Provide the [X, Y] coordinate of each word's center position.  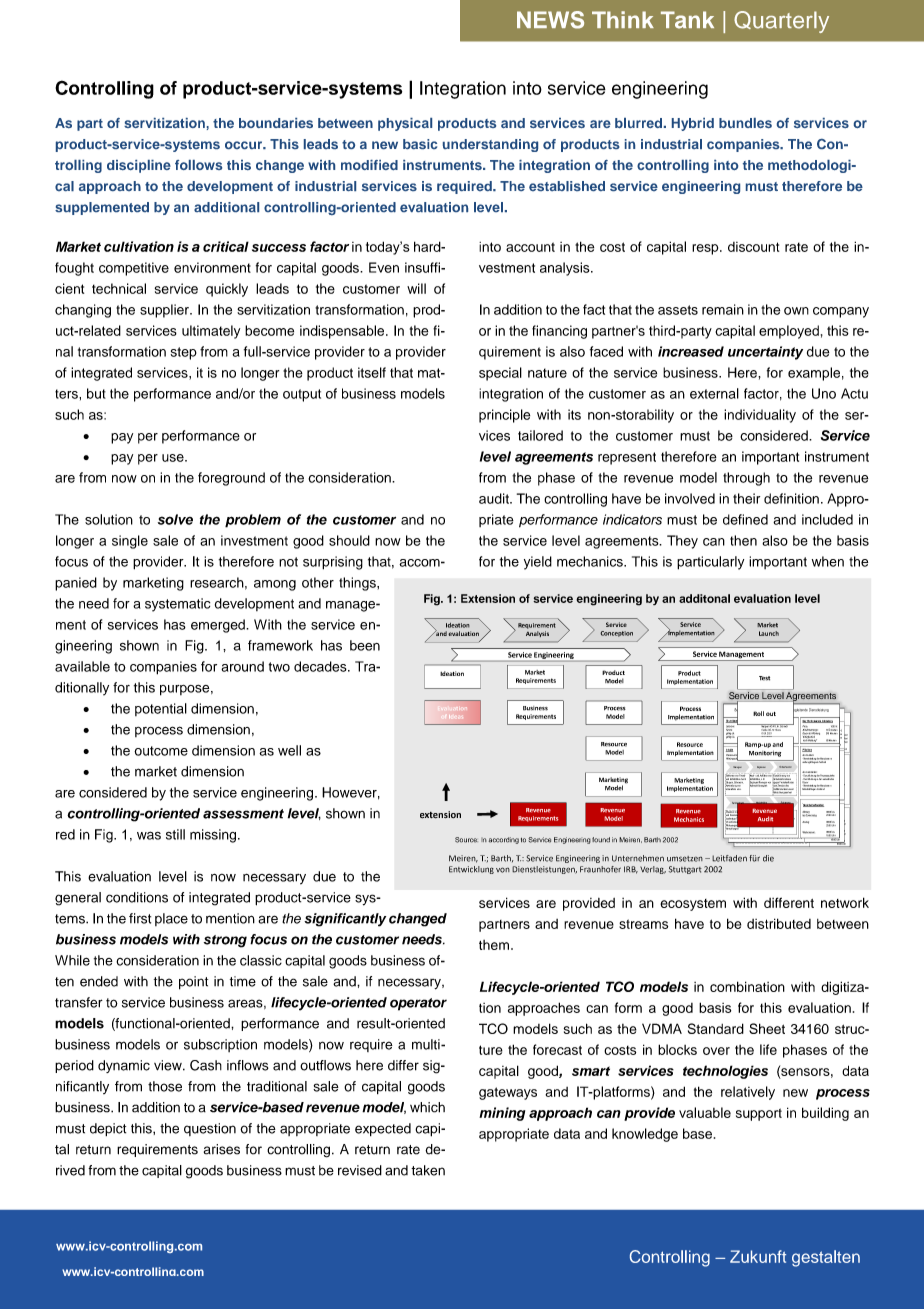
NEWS [550, 20]
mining [502, 1114]
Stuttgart [685, 870]
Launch [769, 633]
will [416, 288]
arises [222, 1149]
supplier [165, 311]
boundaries [276, 123]
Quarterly [781, 22]
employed [789, 332]
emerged [219, 626]
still [175, 834]
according [504, 840]
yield [538, 563]
